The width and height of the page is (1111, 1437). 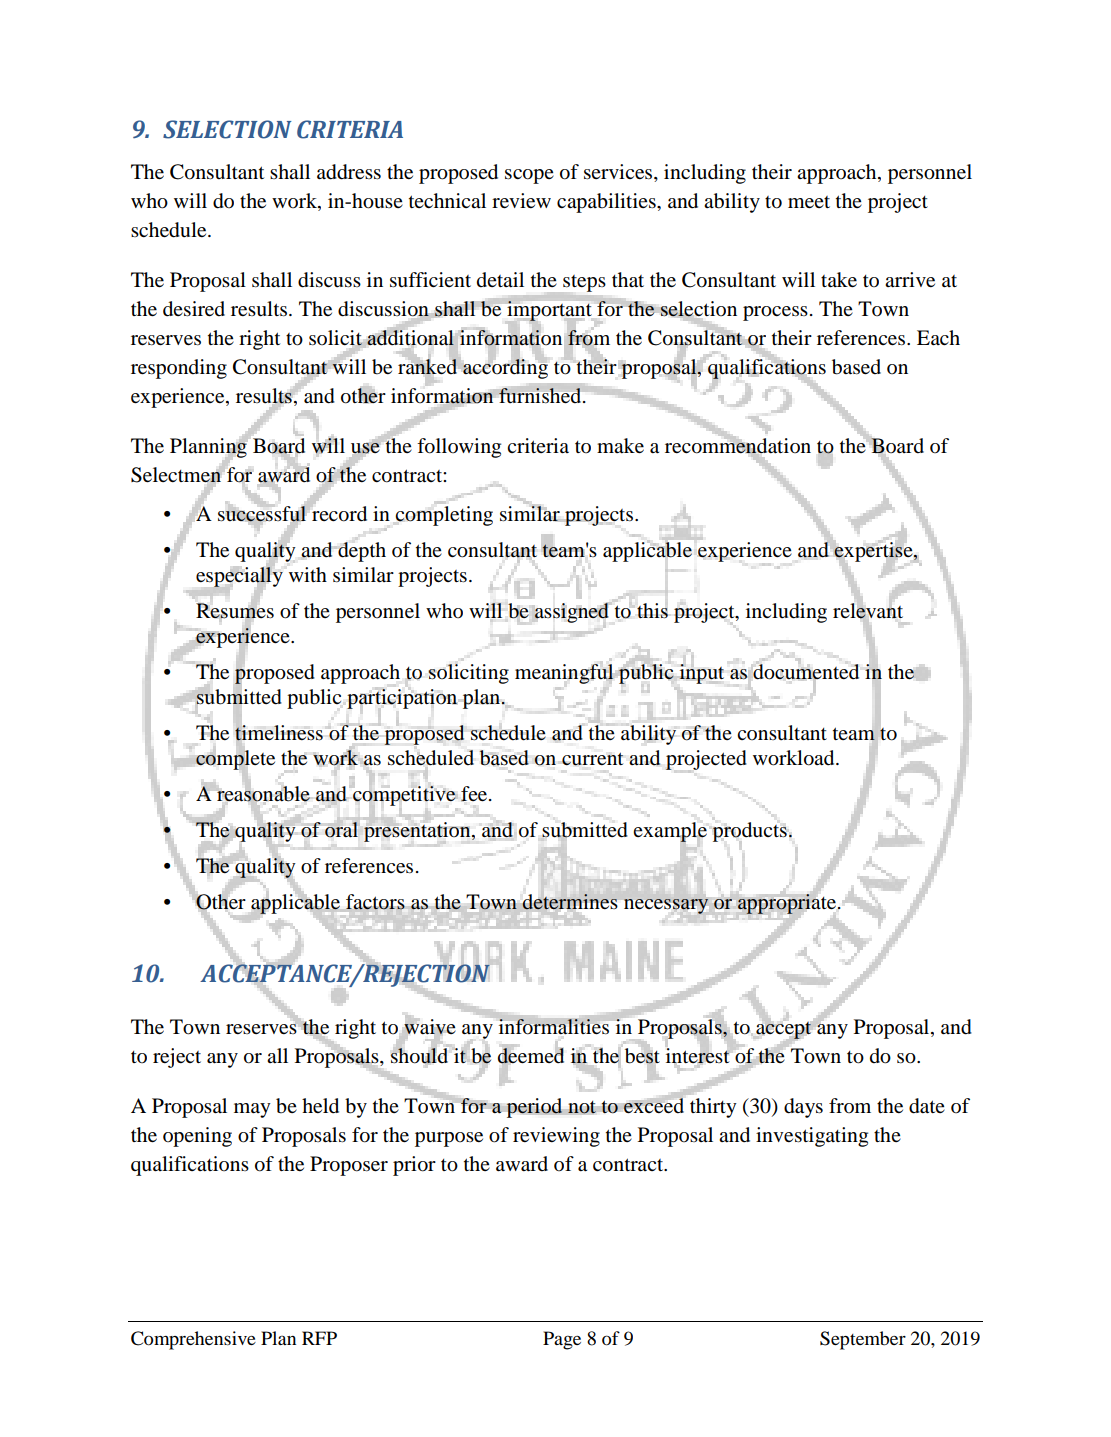 I want to click on Page, so click(x=562, y=1340).
